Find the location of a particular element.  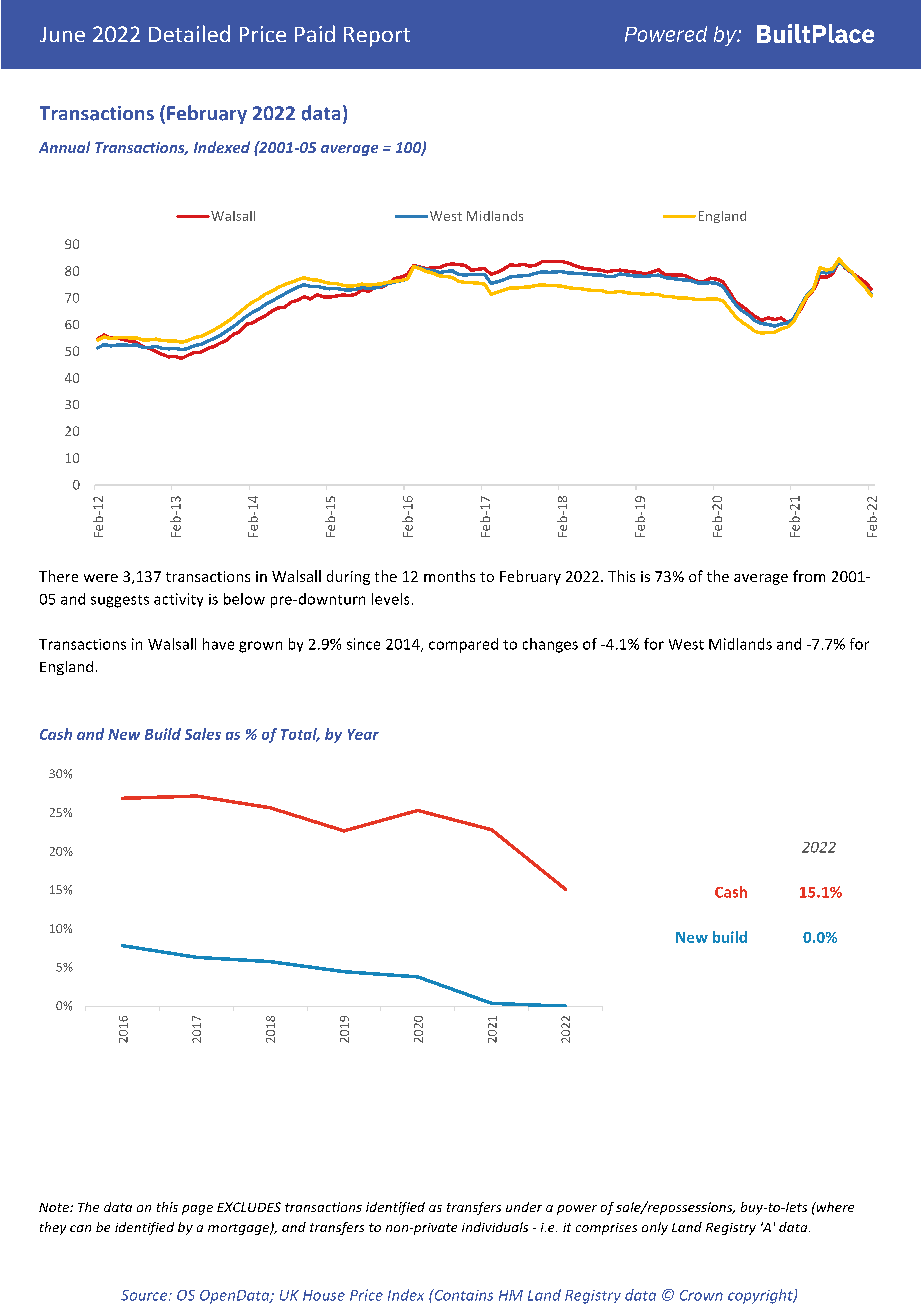

have is located at coordinates (218, 644).
